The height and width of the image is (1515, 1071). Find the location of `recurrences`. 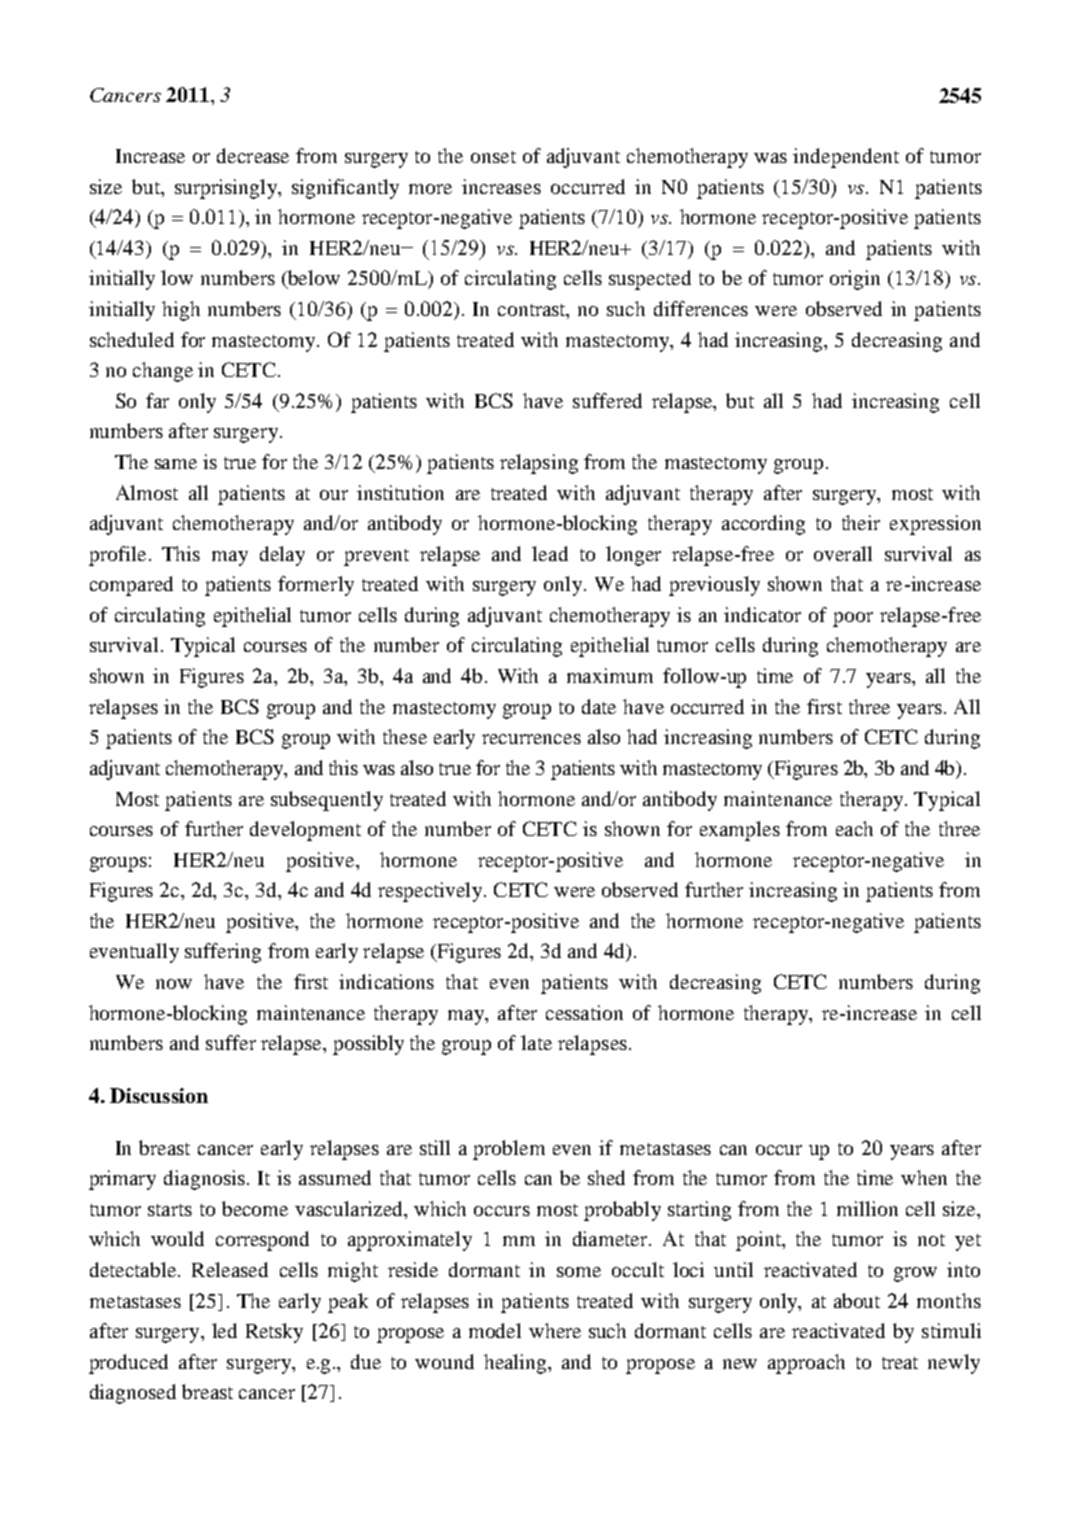

recurrences is located at coordinates (531, 739).
